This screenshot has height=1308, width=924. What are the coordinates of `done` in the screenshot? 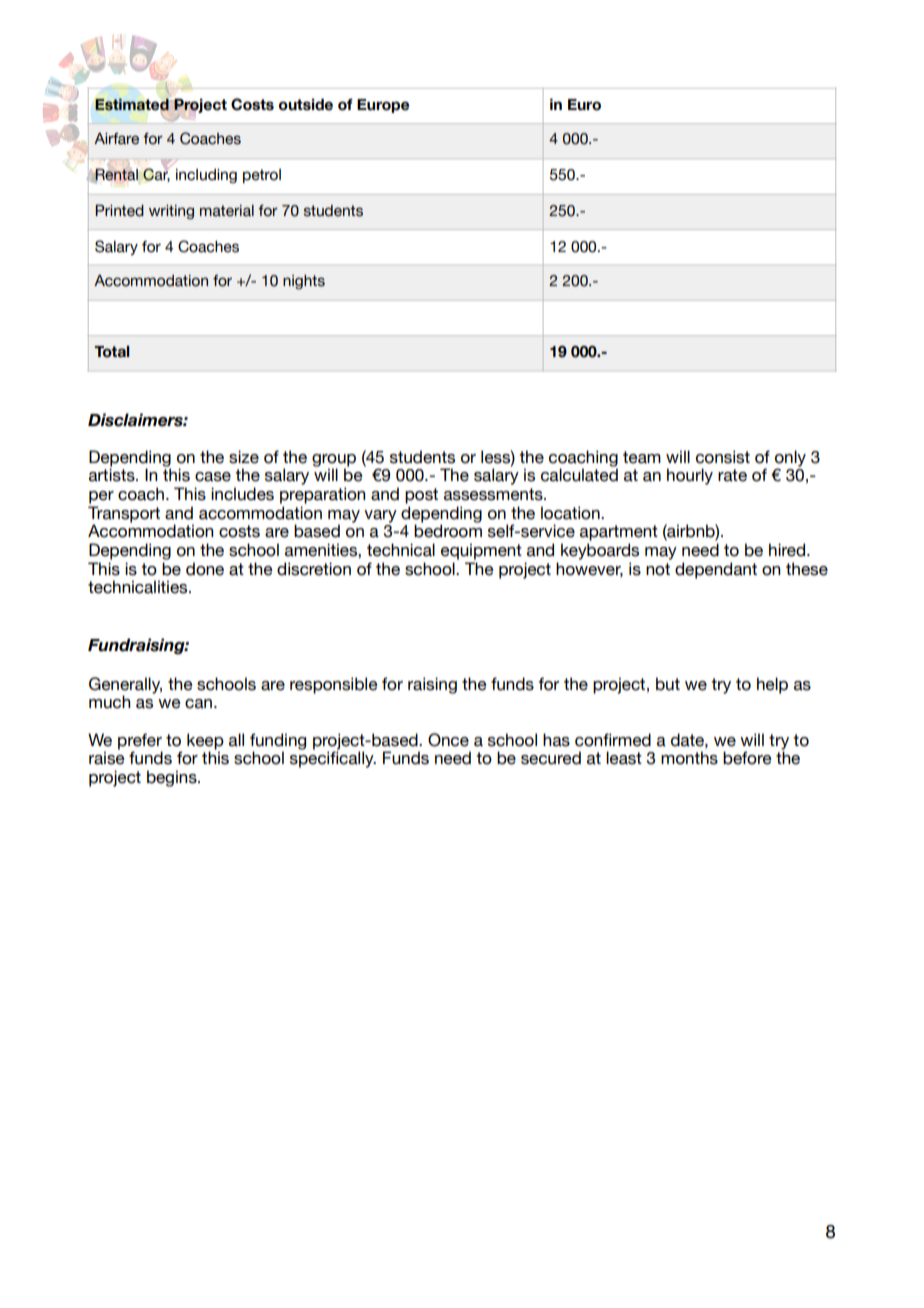 It's located at (205, 569).
